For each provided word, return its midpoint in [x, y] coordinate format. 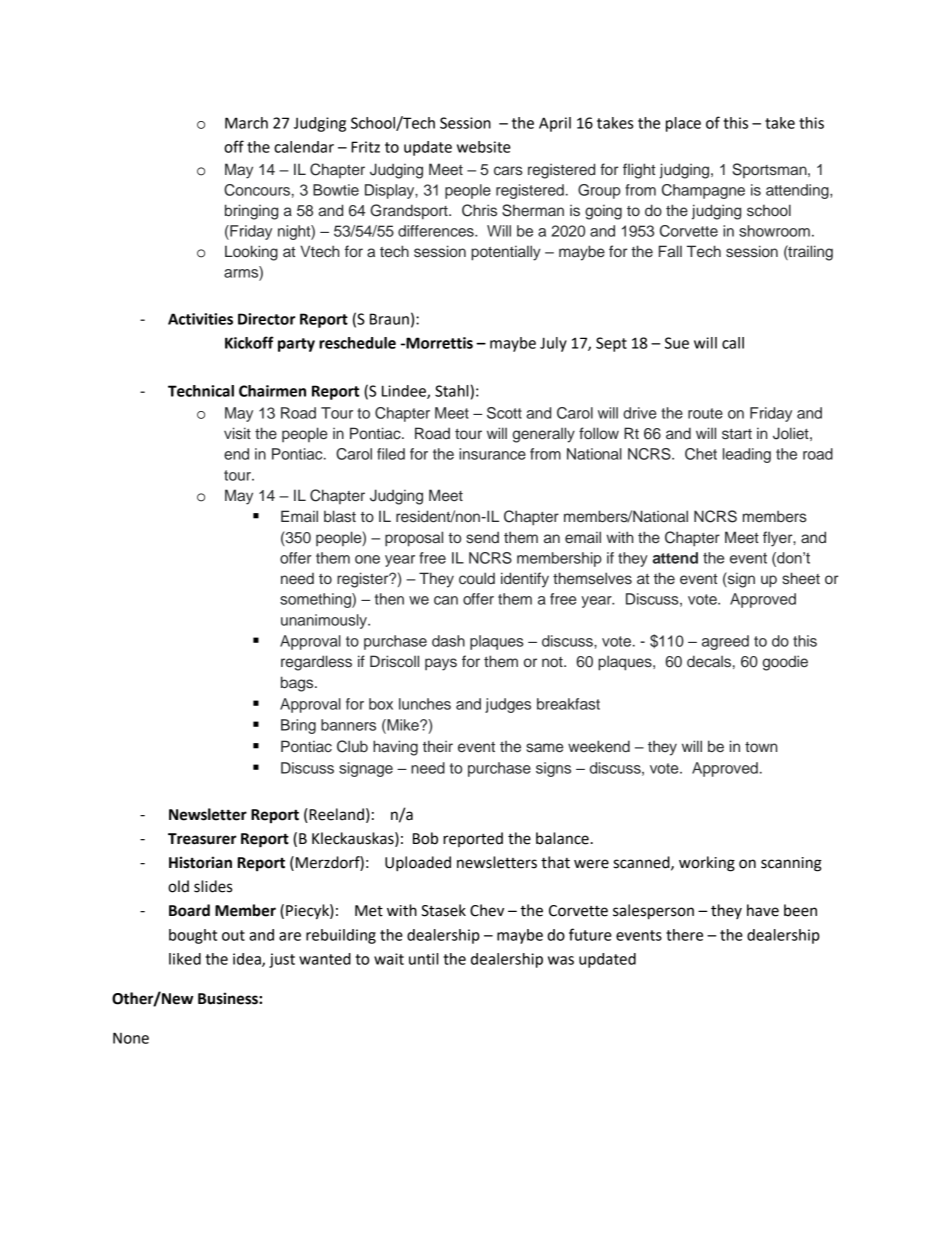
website [484, 147]
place [683, 124]
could [477, 578]
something [316, 600]
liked [185, 959]
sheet [801, 578]
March [246, 123]
